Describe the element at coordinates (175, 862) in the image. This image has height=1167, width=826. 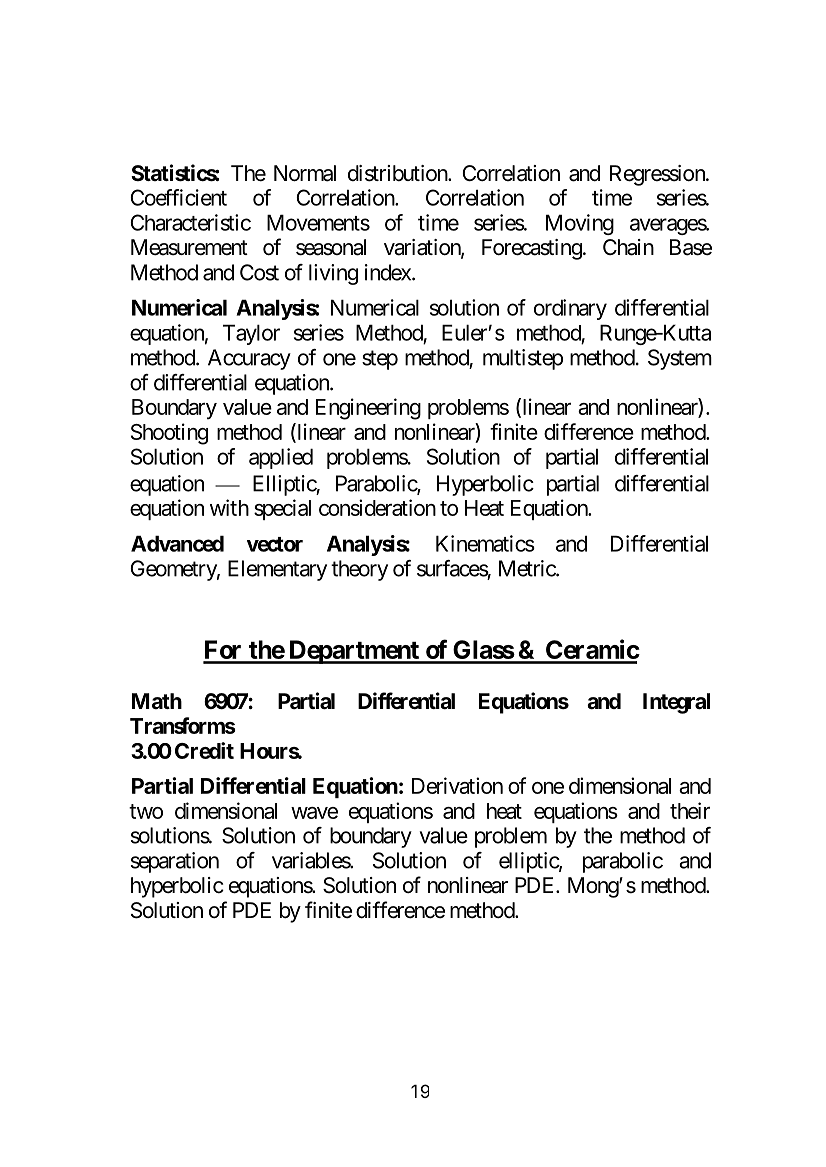
I see `separation` at that location.
